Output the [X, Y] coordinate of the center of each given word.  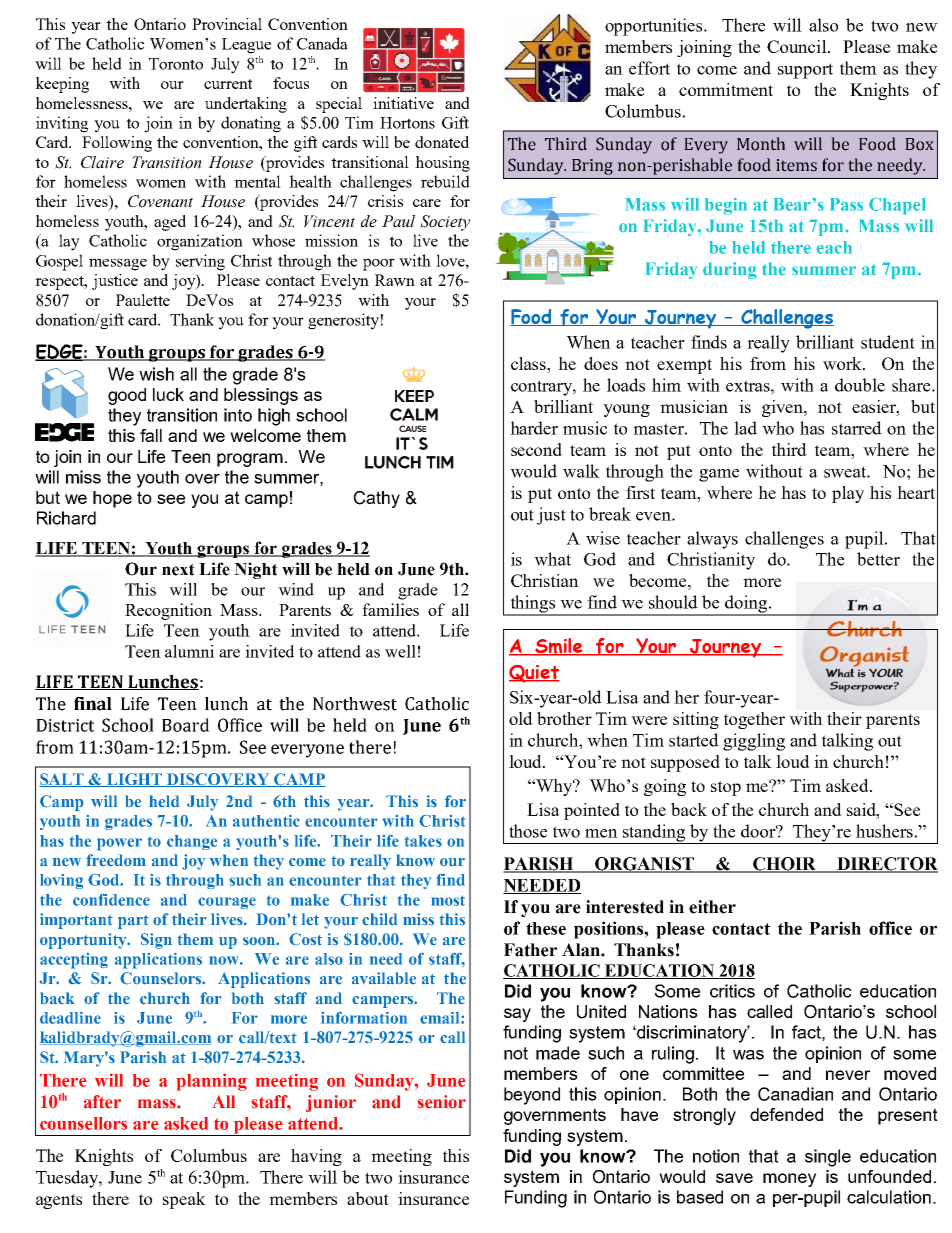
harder [534, 428]
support [805, 71]
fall [151, 435]
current [228, 84]
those [528, 831]
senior [442, 1102]
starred [857, 428]
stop [726, 788]
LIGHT [135, 780]
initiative [403, 103]
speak [184, 1200]
